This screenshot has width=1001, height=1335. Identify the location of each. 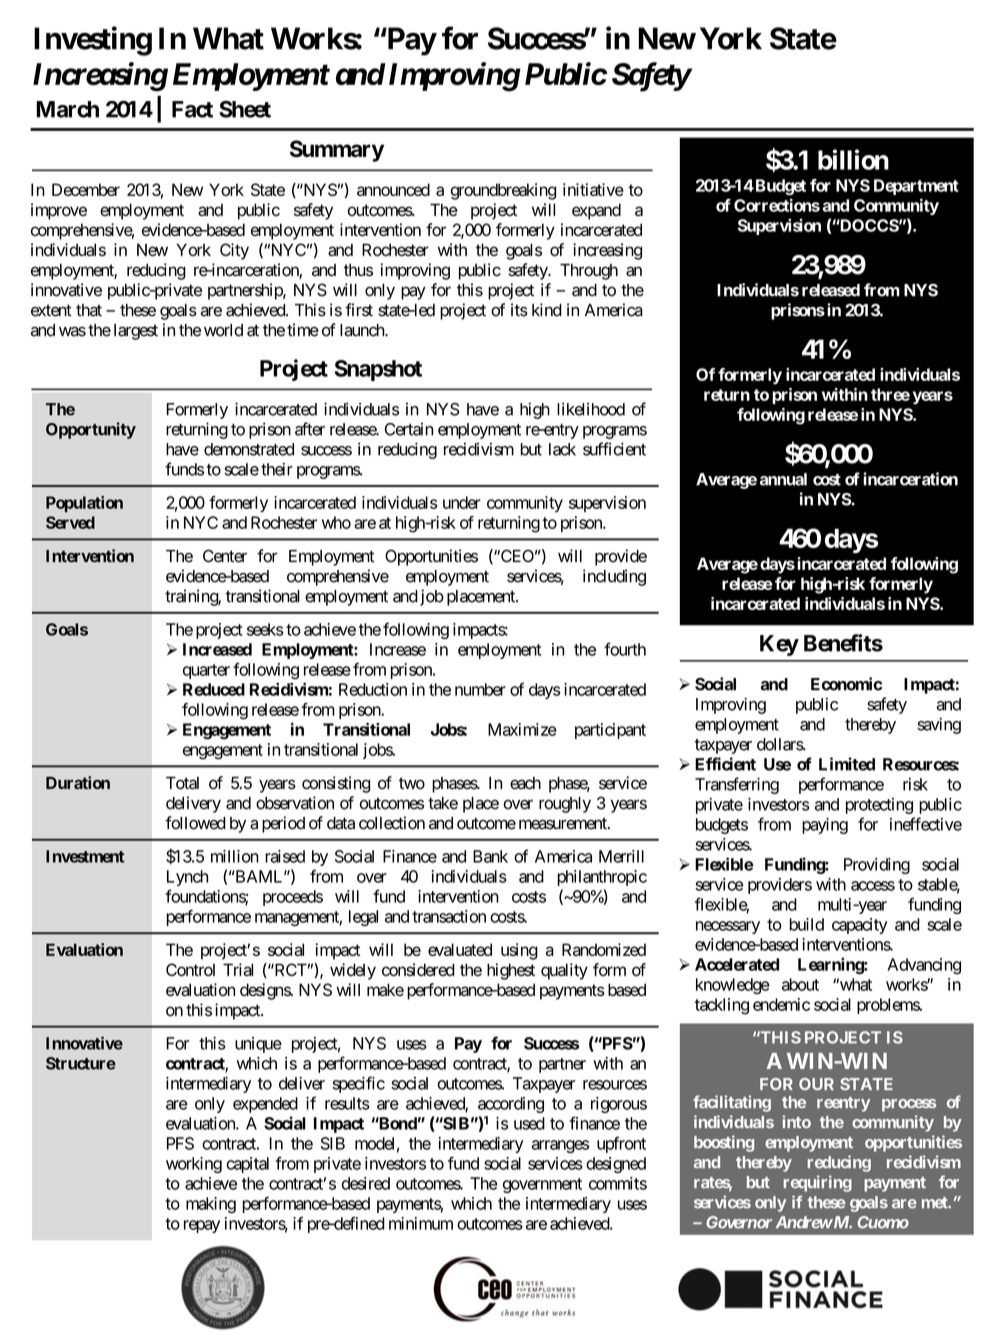
(525, 783).
